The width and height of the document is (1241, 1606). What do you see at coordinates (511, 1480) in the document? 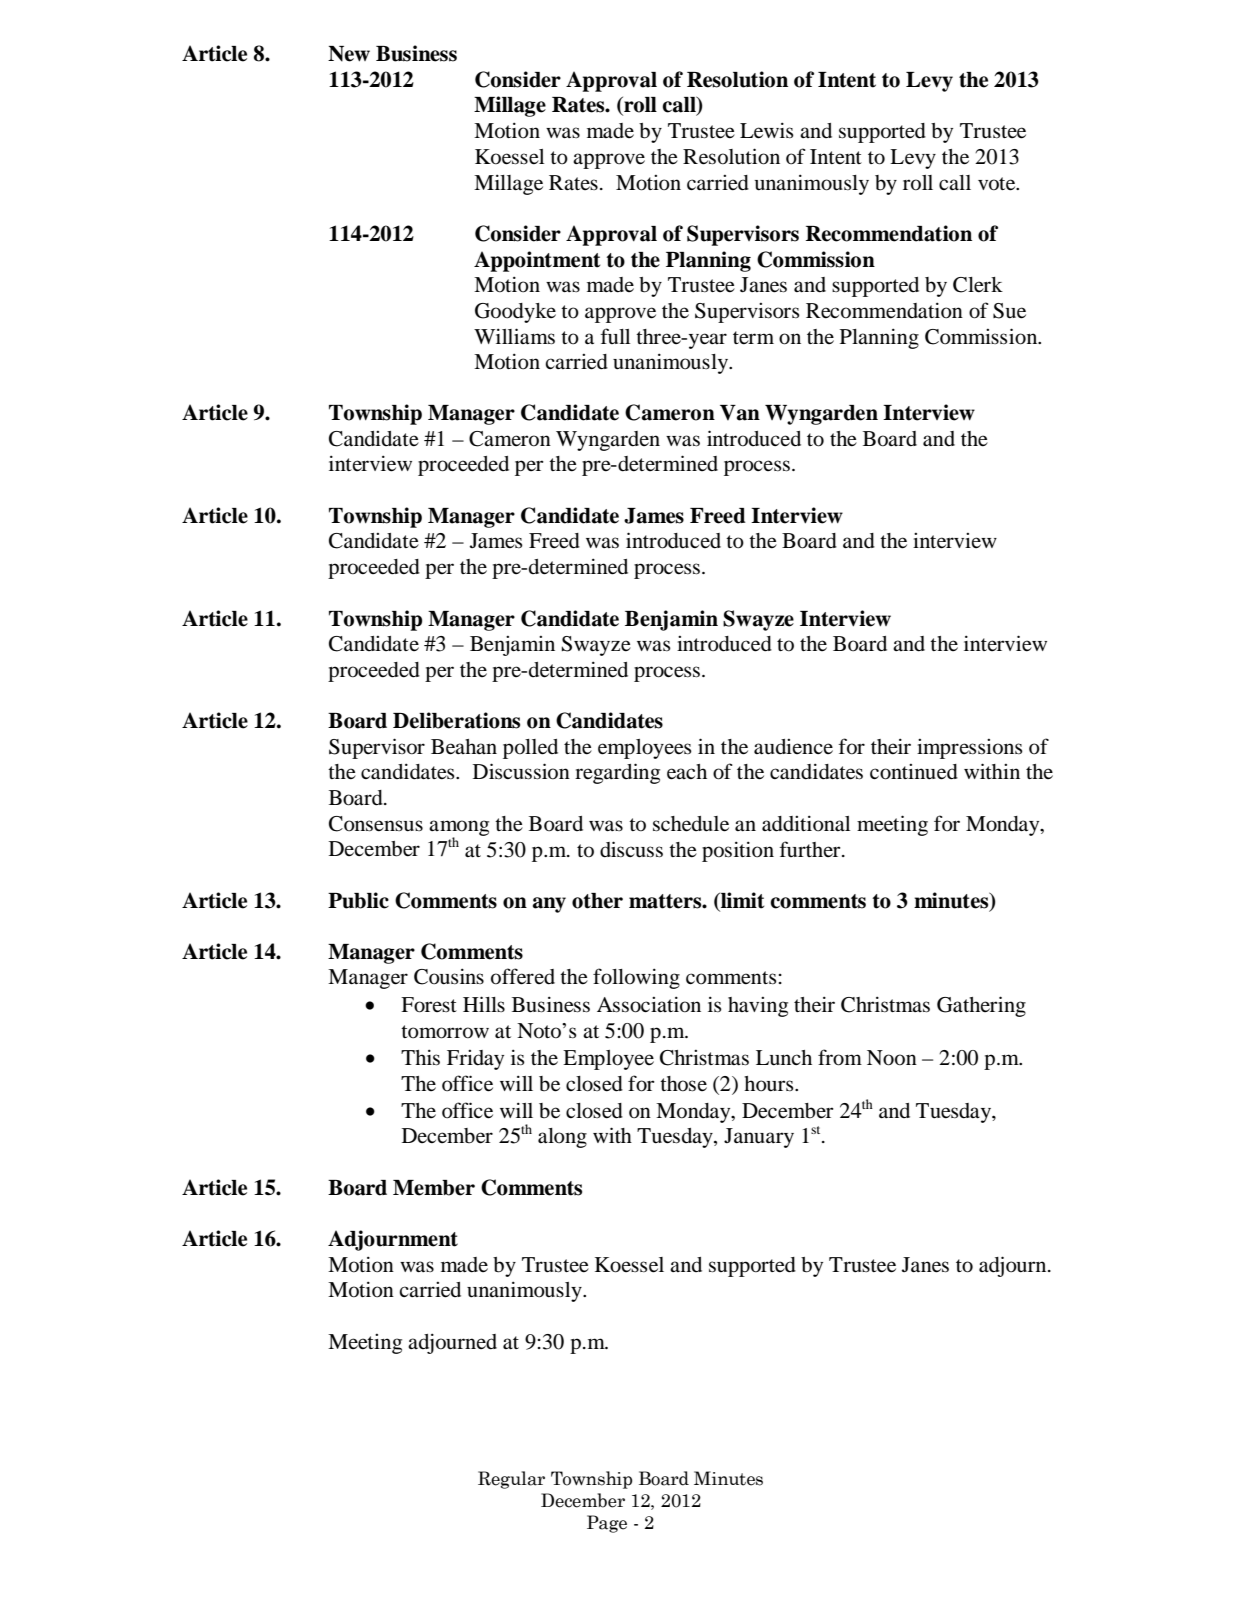
I see `Regular` at bounding box center [511, 1480].
